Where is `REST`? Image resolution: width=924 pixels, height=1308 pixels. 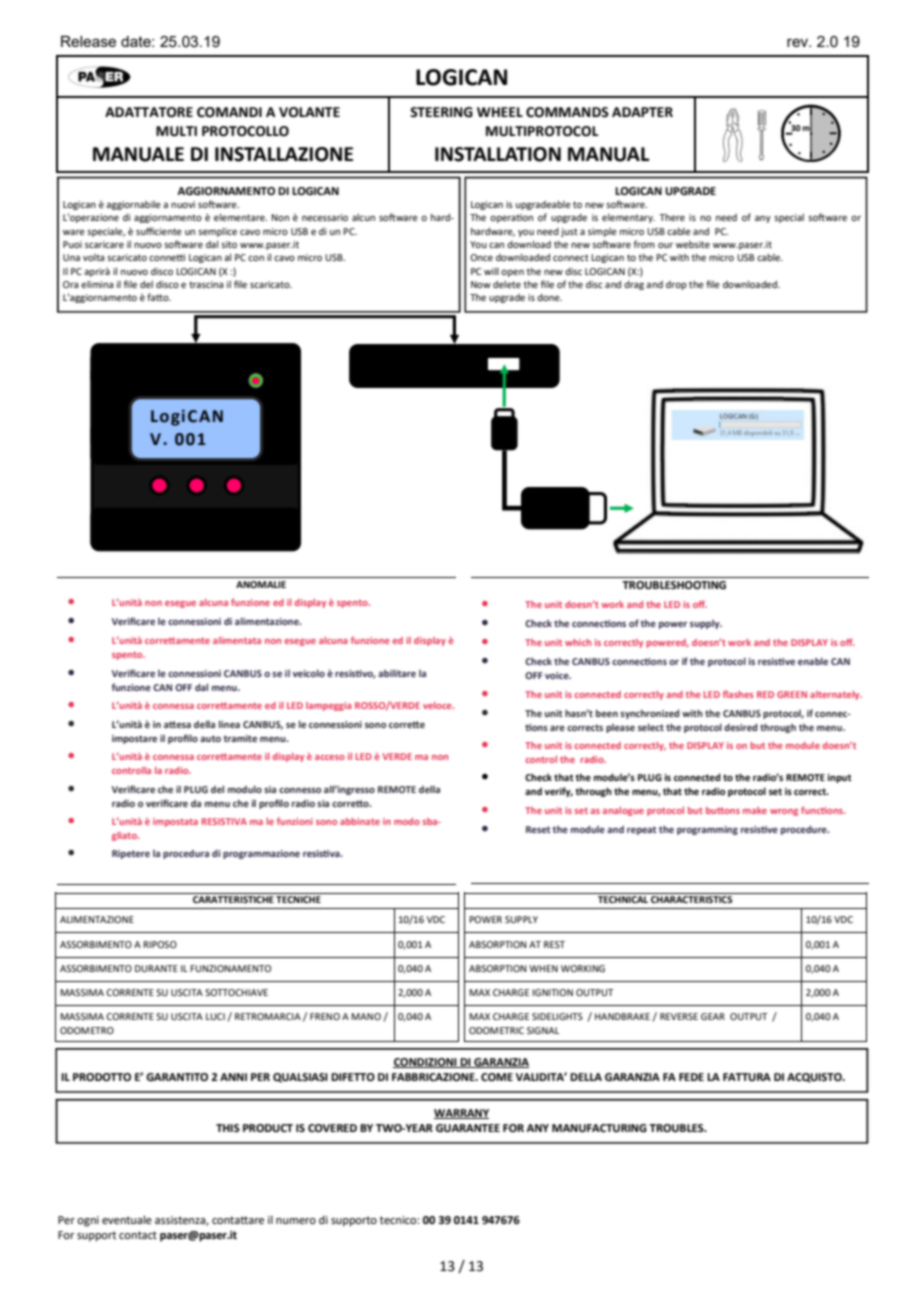
REST is located at coordinates (554, 944).
